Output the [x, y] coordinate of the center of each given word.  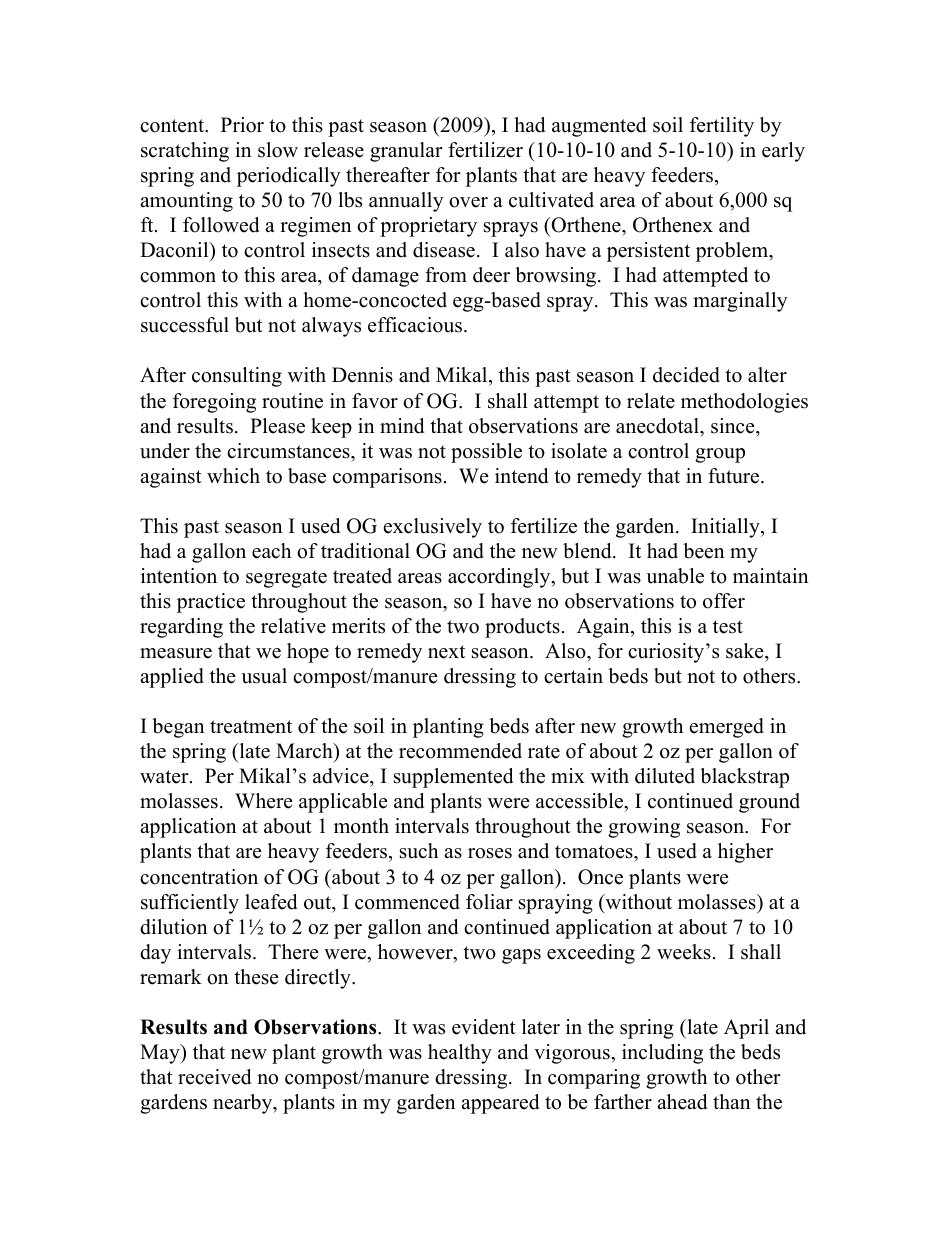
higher [745, 853]
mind [402, 426]
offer [724, 601]
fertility [722, 127]
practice [211, 603]
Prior [242, 125]
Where [264, 801]
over [468, 202]
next [446, 652]
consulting [237, 377]
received [214, 1077]
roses [490, 853]
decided [686, 375]
